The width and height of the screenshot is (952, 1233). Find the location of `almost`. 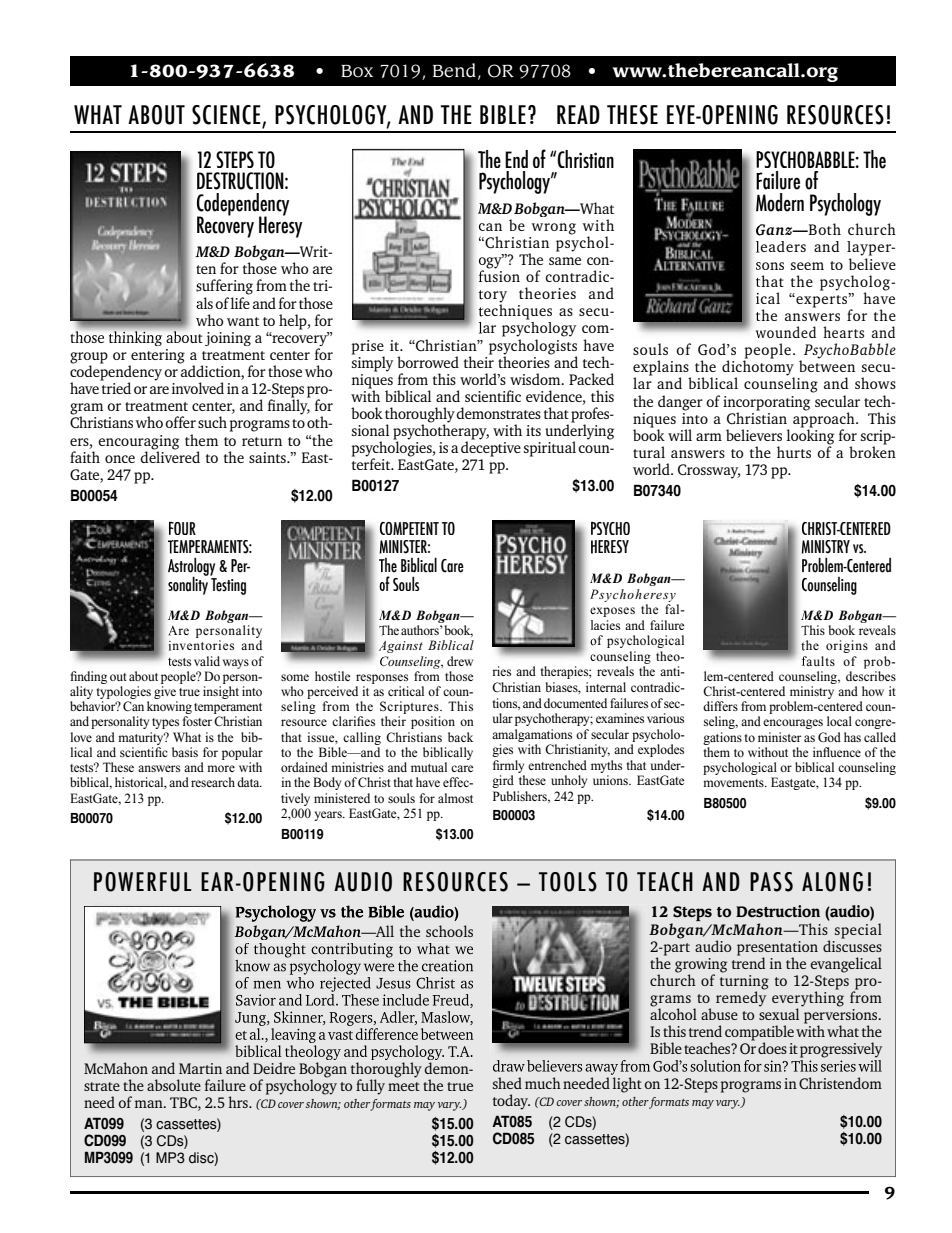

almost is located at coordinates (455, 798).
